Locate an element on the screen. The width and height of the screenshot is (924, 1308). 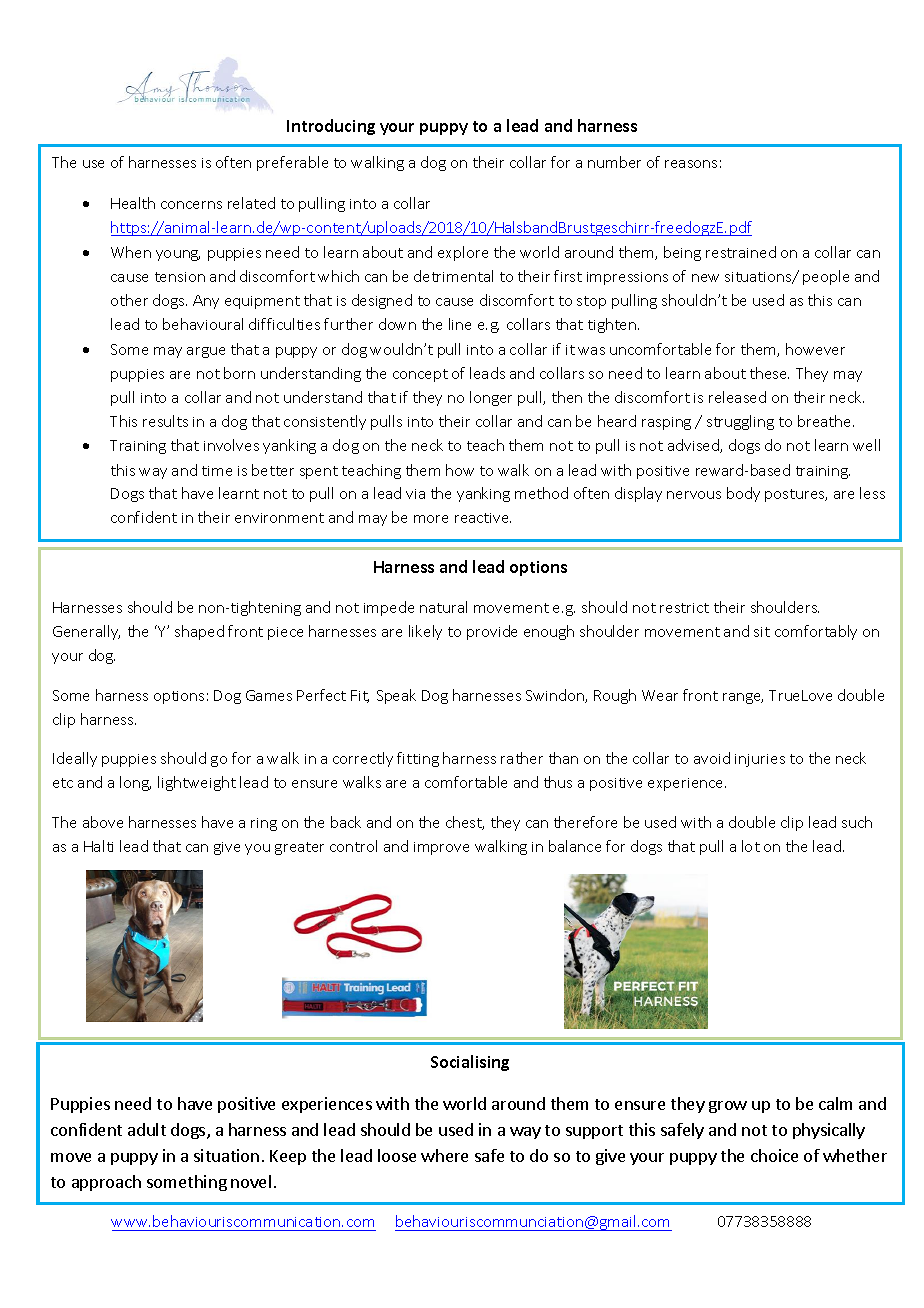
adult is located at coordinates (147, 1129).
